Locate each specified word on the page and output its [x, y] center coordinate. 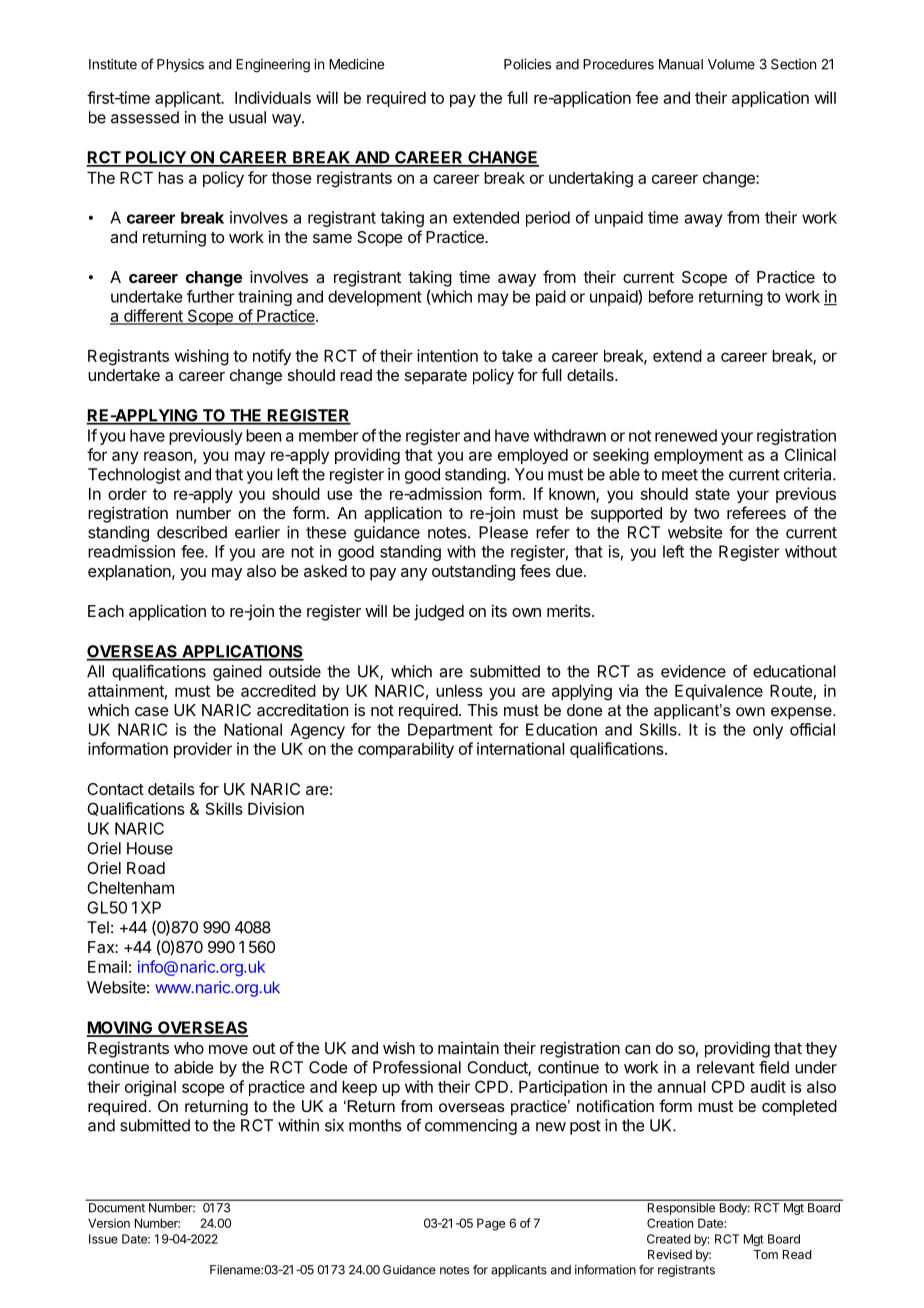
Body [734, 1209]
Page [491, 1224]
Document [117, 1207]
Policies [527, 64]
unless [459, 691]
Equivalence [719, 692]
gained [237, 673]
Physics [180, 65]
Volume [731, 64]
